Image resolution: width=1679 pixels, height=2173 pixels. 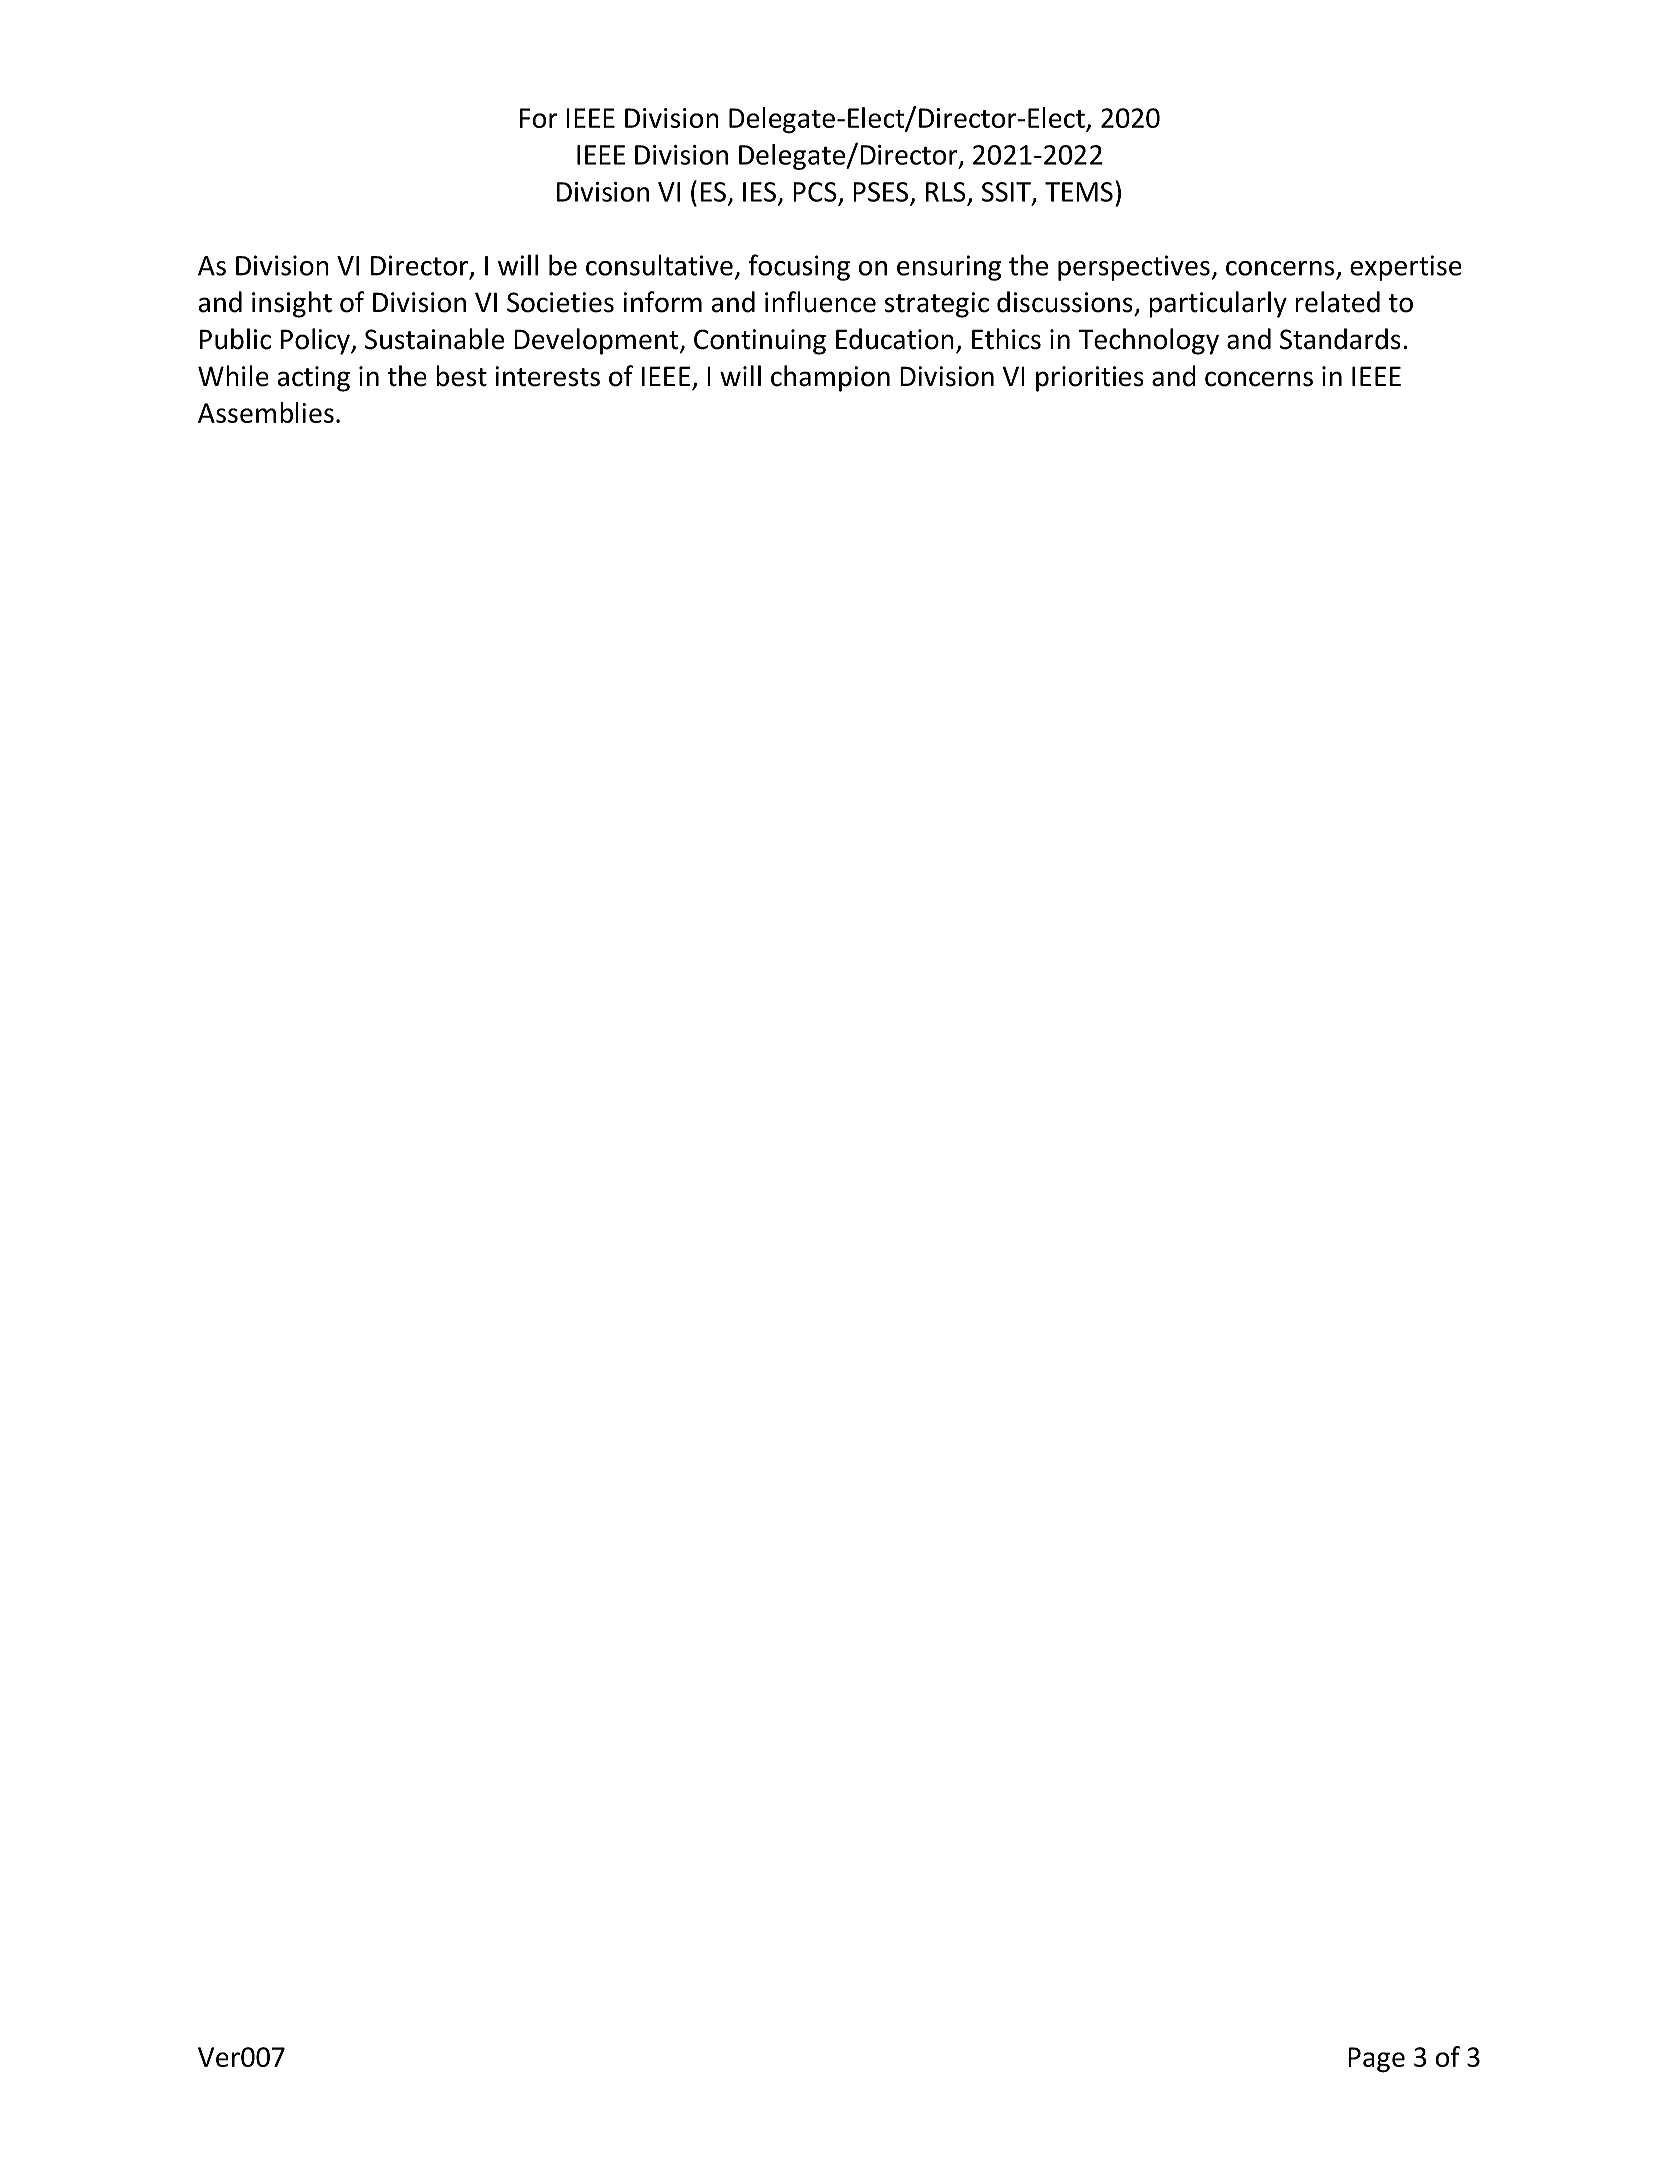 What do you see at coordinates (461, 376) in the document?
I see `best` at bounding box center [461, 376].
